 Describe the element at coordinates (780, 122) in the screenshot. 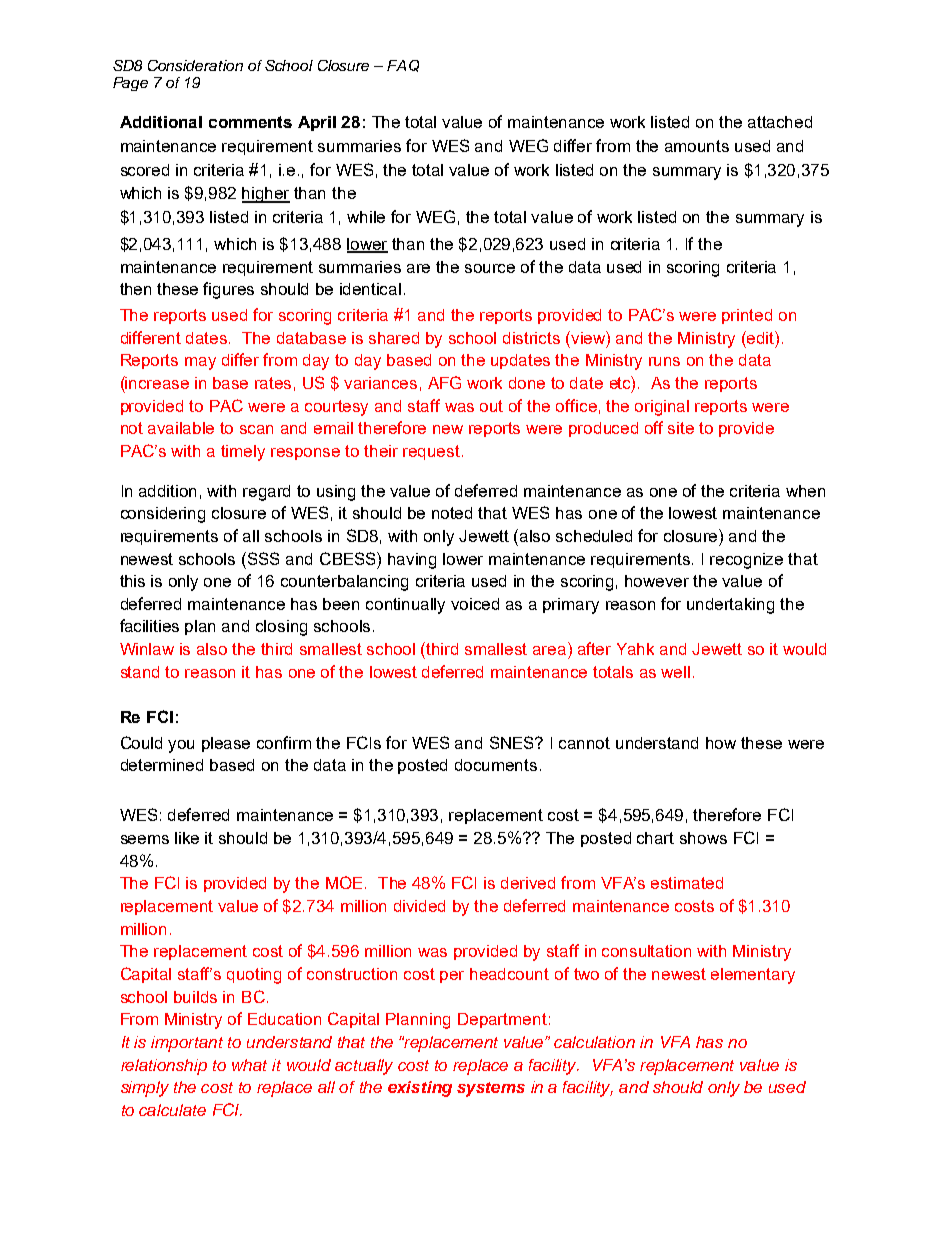

I see `attached` at that location.
